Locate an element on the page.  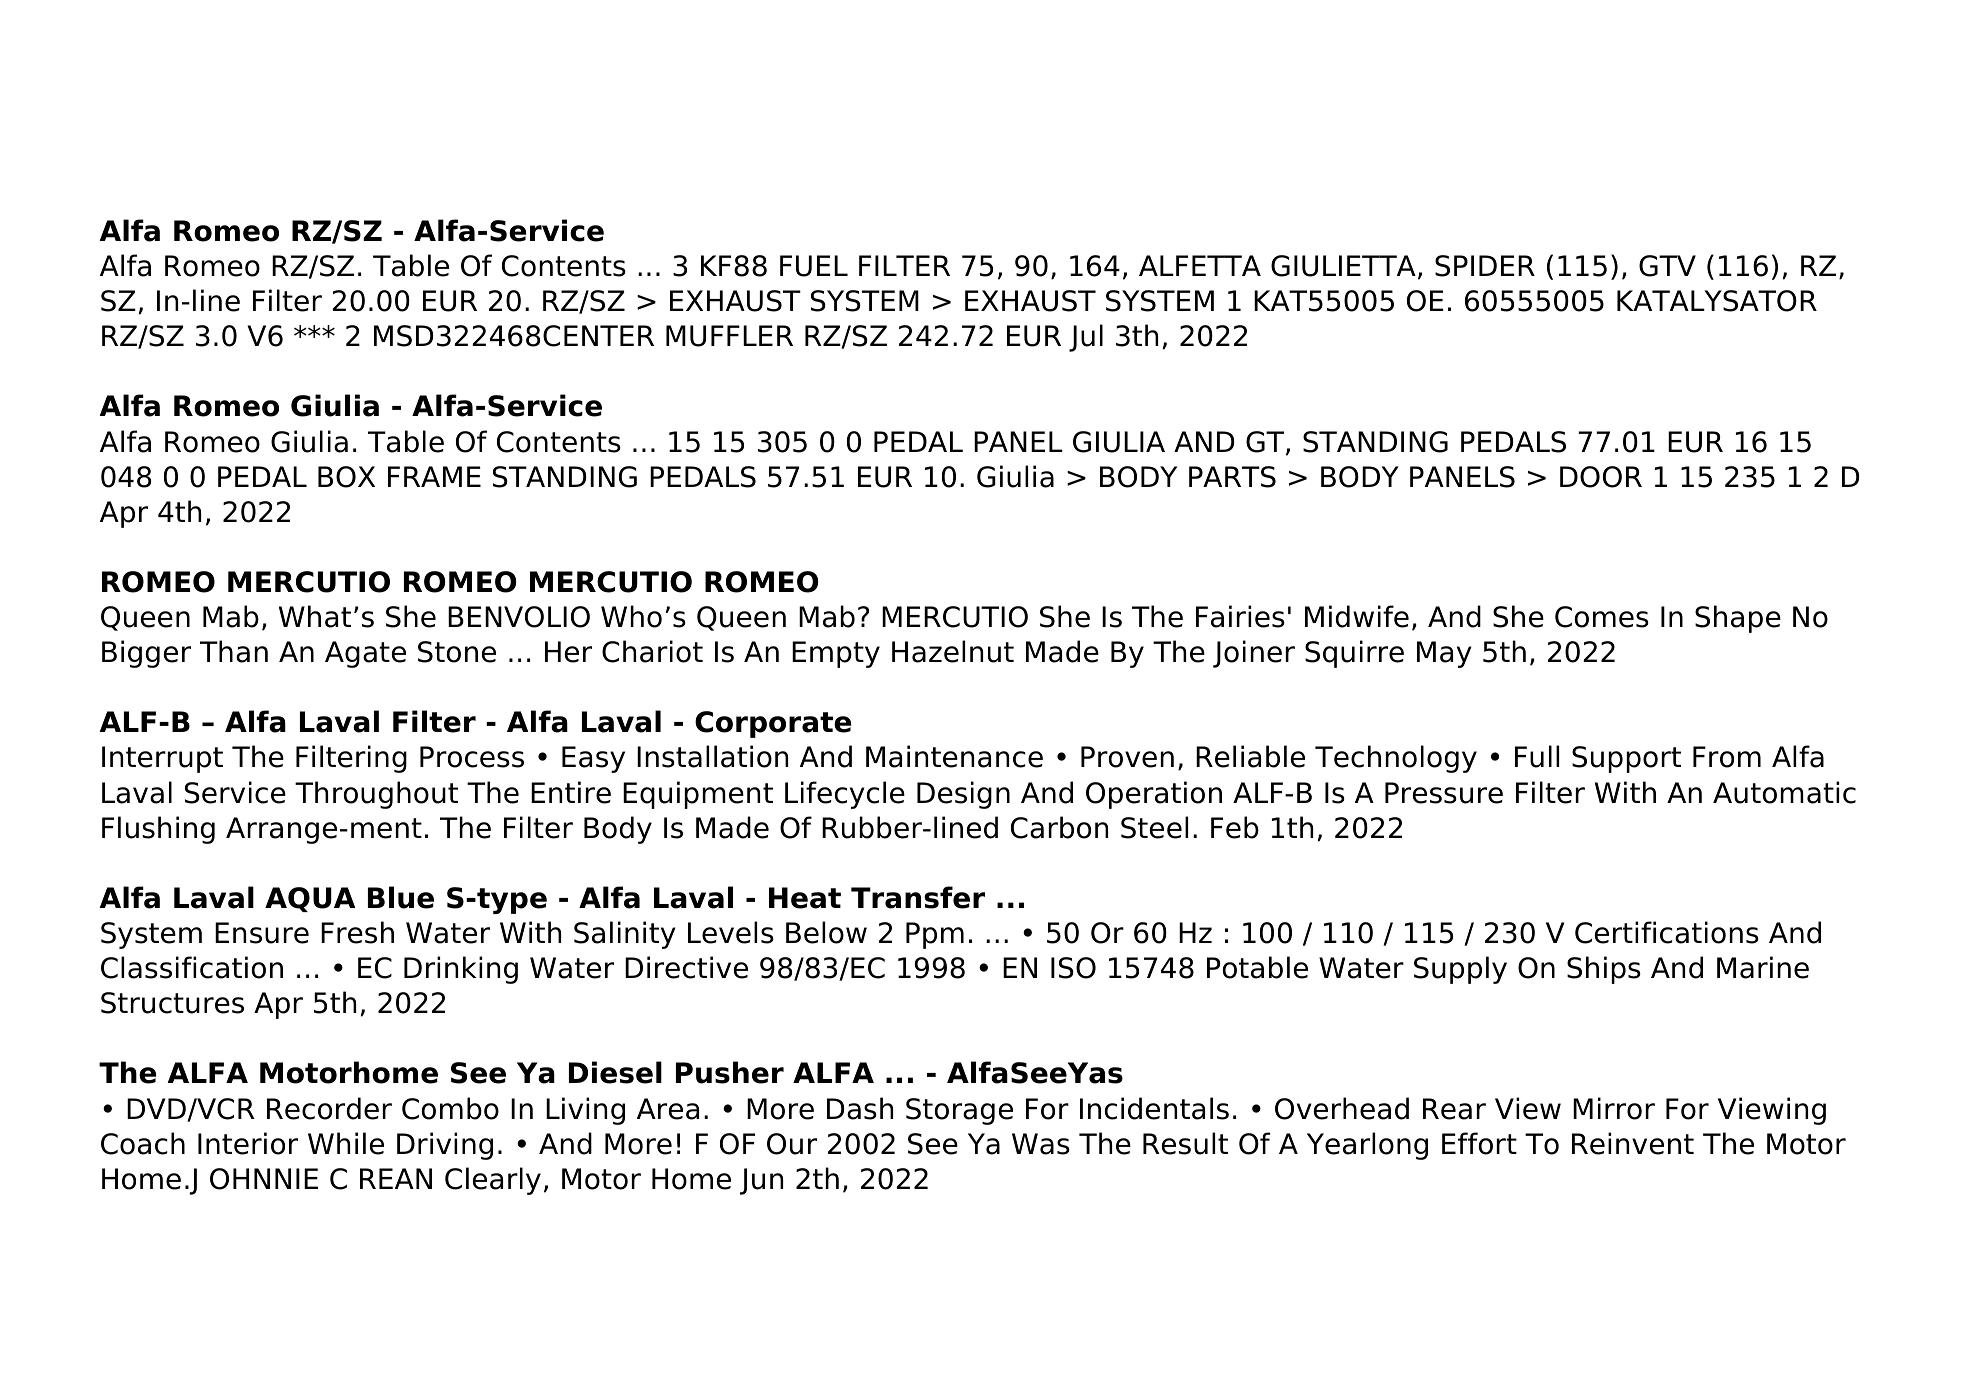
Full is located at coordinates (1537, 756).
